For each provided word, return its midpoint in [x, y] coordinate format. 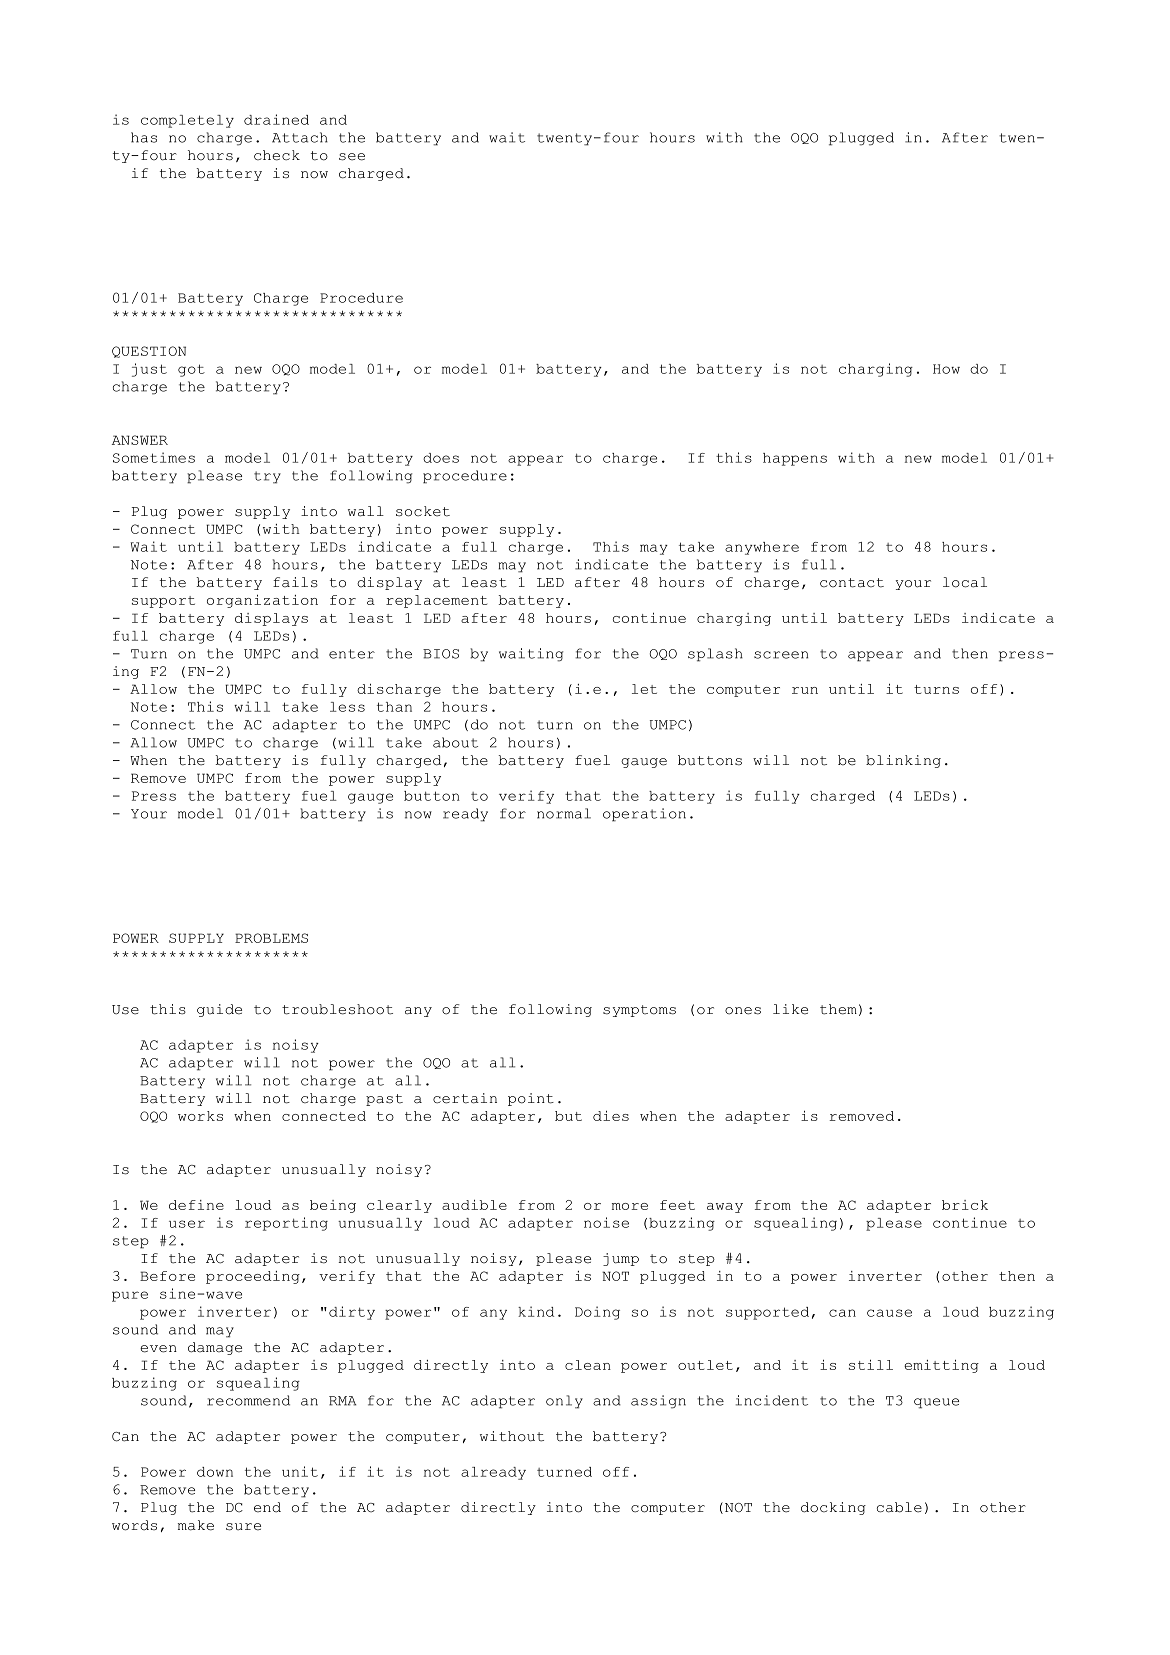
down [215, 1472]
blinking [903, 761]
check [277, 155]
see [352, 157]
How [946, 369]
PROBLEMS [271, 938]
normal [564, 813]
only [564, 1402]
